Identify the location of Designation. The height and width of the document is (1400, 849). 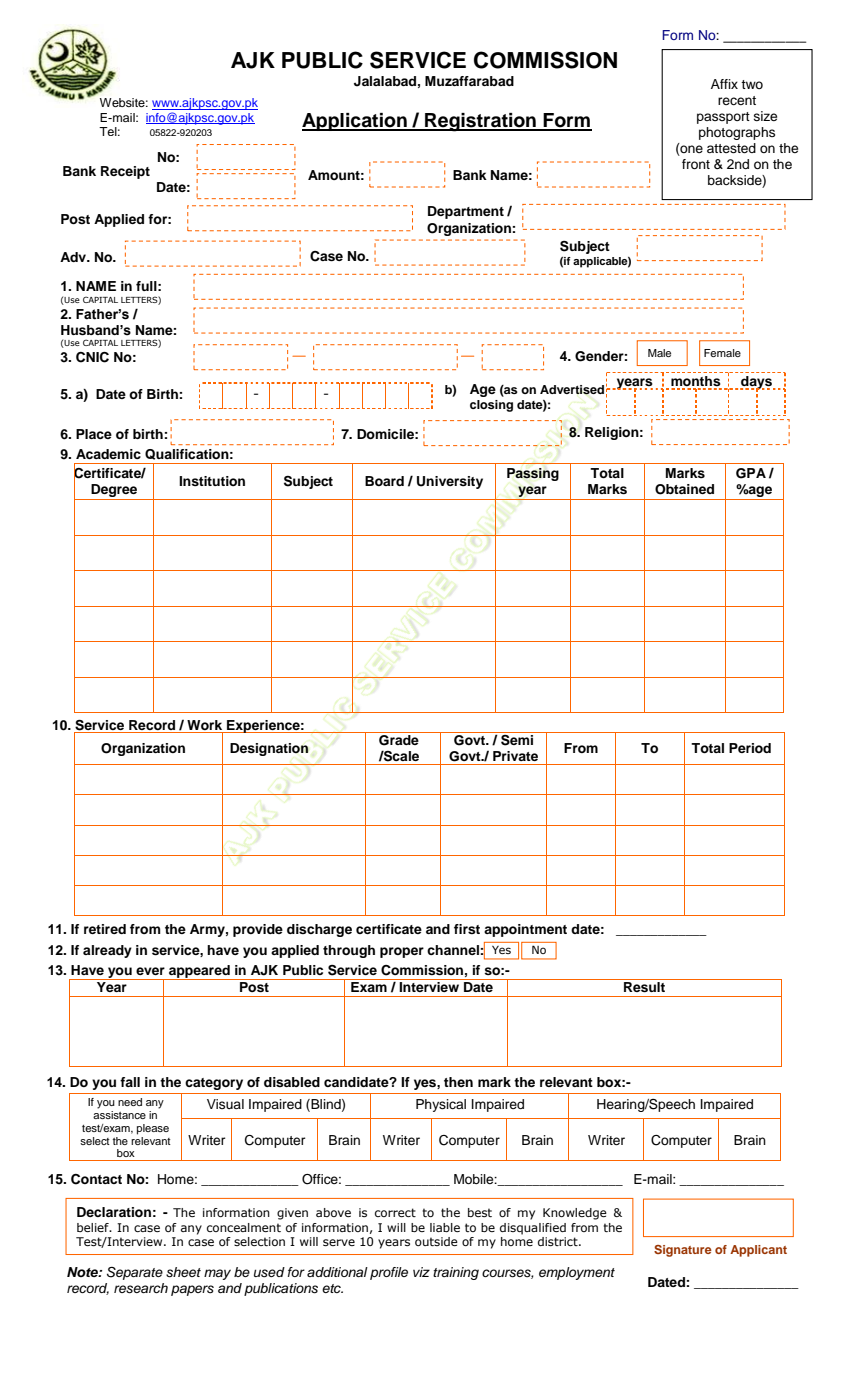
(269, 749).
